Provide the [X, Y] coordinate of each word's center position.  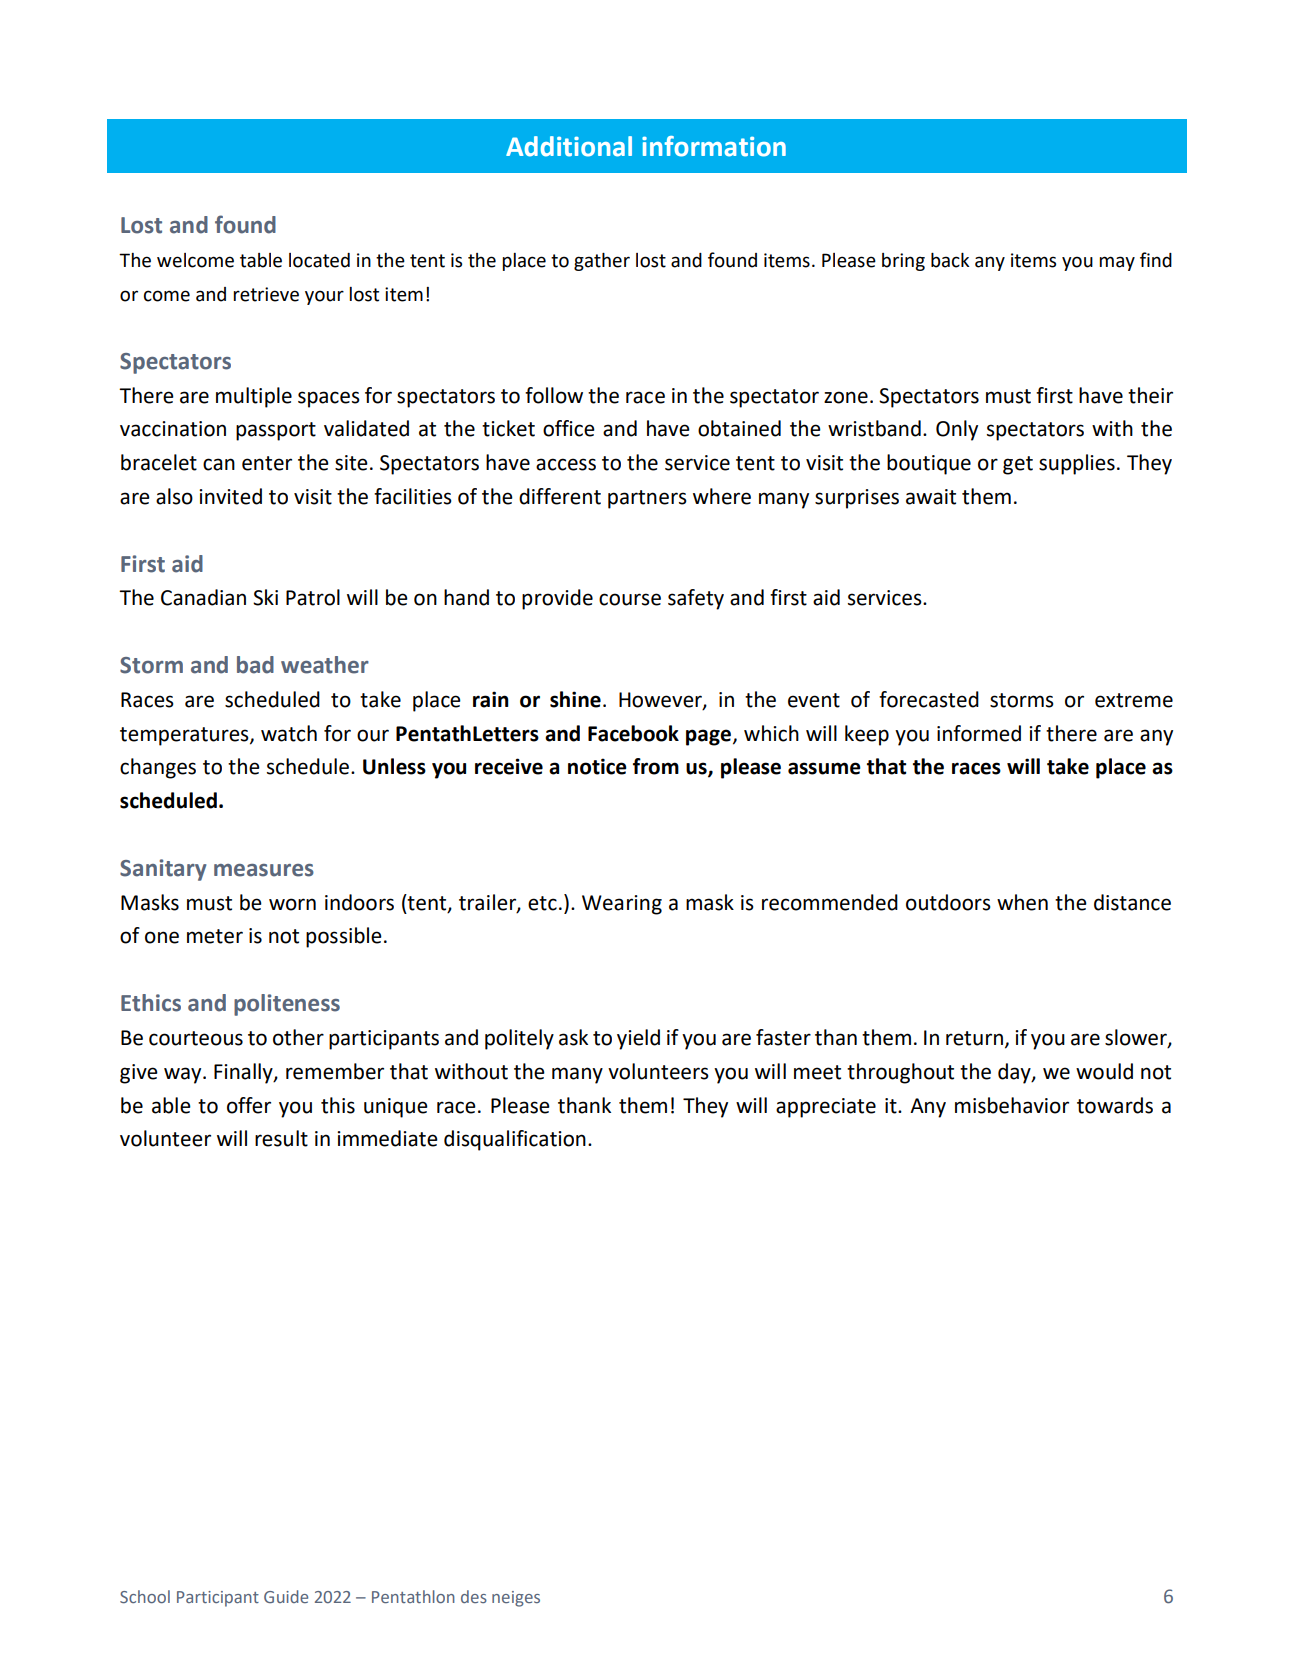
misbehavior [1012, 1105]
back [950, 260]
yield [638, 1039]
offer [249, 1105]
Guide [286, 1596]
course [630, 599]
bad [255, 665]
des [474, 1596]
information [714, 146]
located [319, 260]
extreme [1134, 700]
